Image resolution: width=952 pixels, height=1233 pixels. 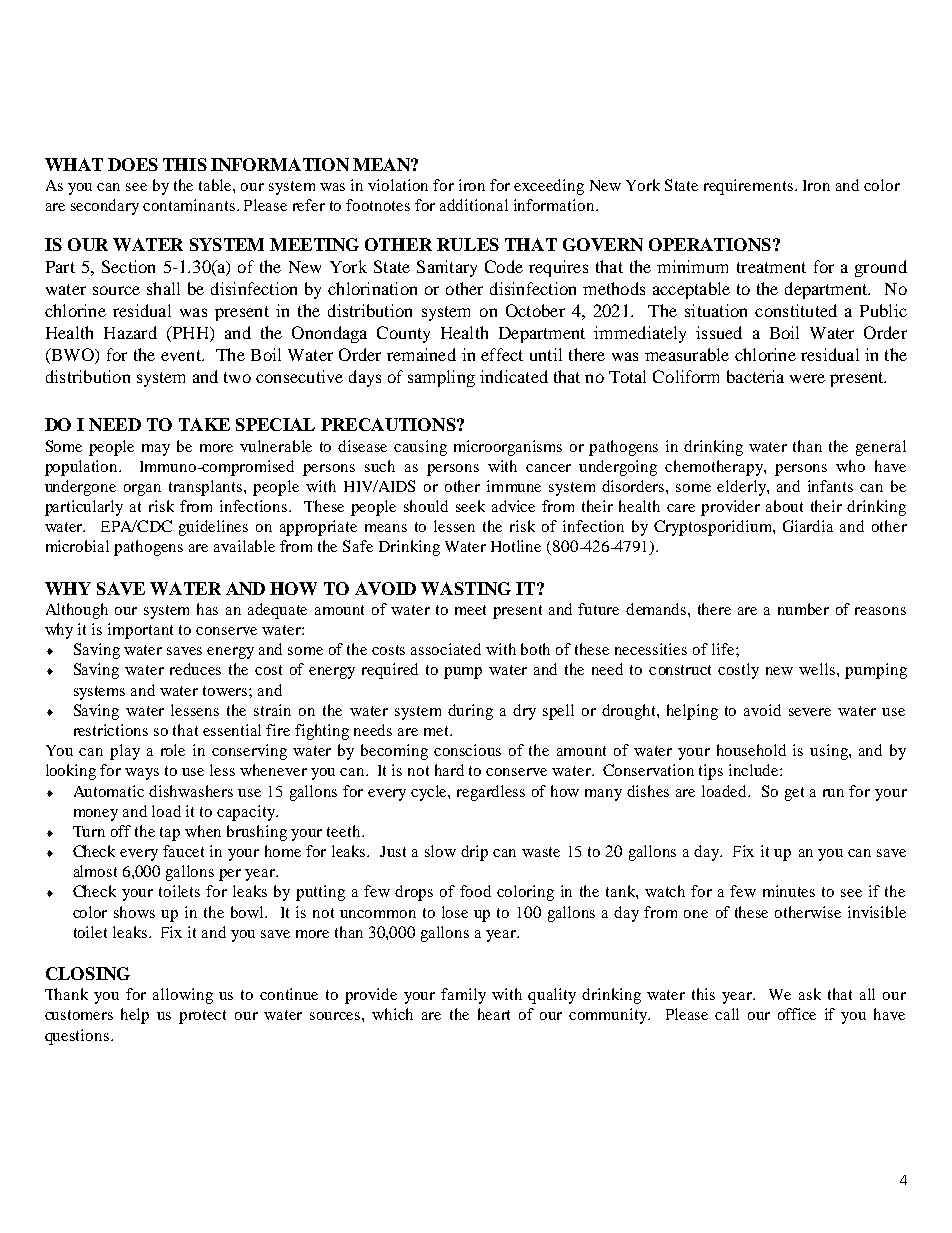 What do you see at coordinates (807, 378) in the screenshot?
I see `were` at bounding box center [807, 378].
